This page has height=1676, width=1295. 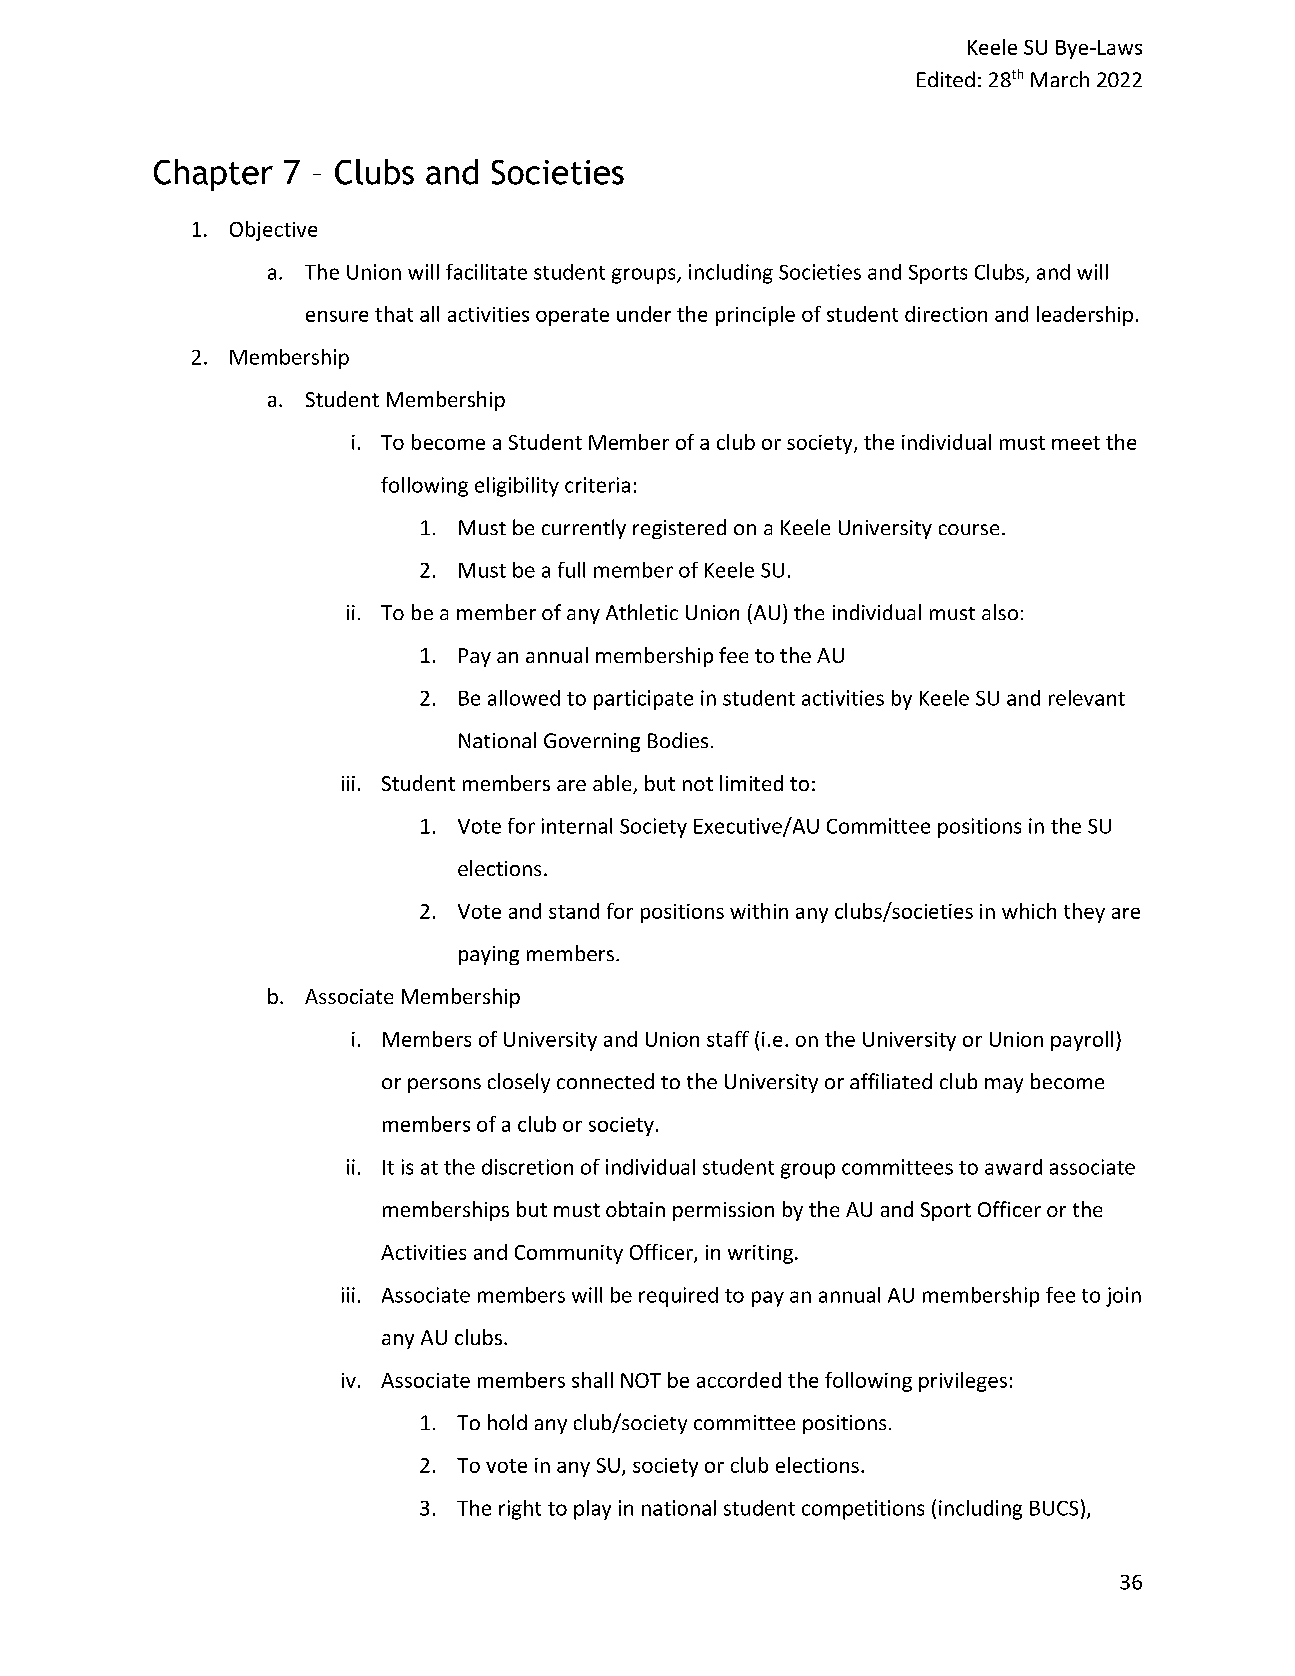 I want to click on hold, so click(x=507, y=1422).
